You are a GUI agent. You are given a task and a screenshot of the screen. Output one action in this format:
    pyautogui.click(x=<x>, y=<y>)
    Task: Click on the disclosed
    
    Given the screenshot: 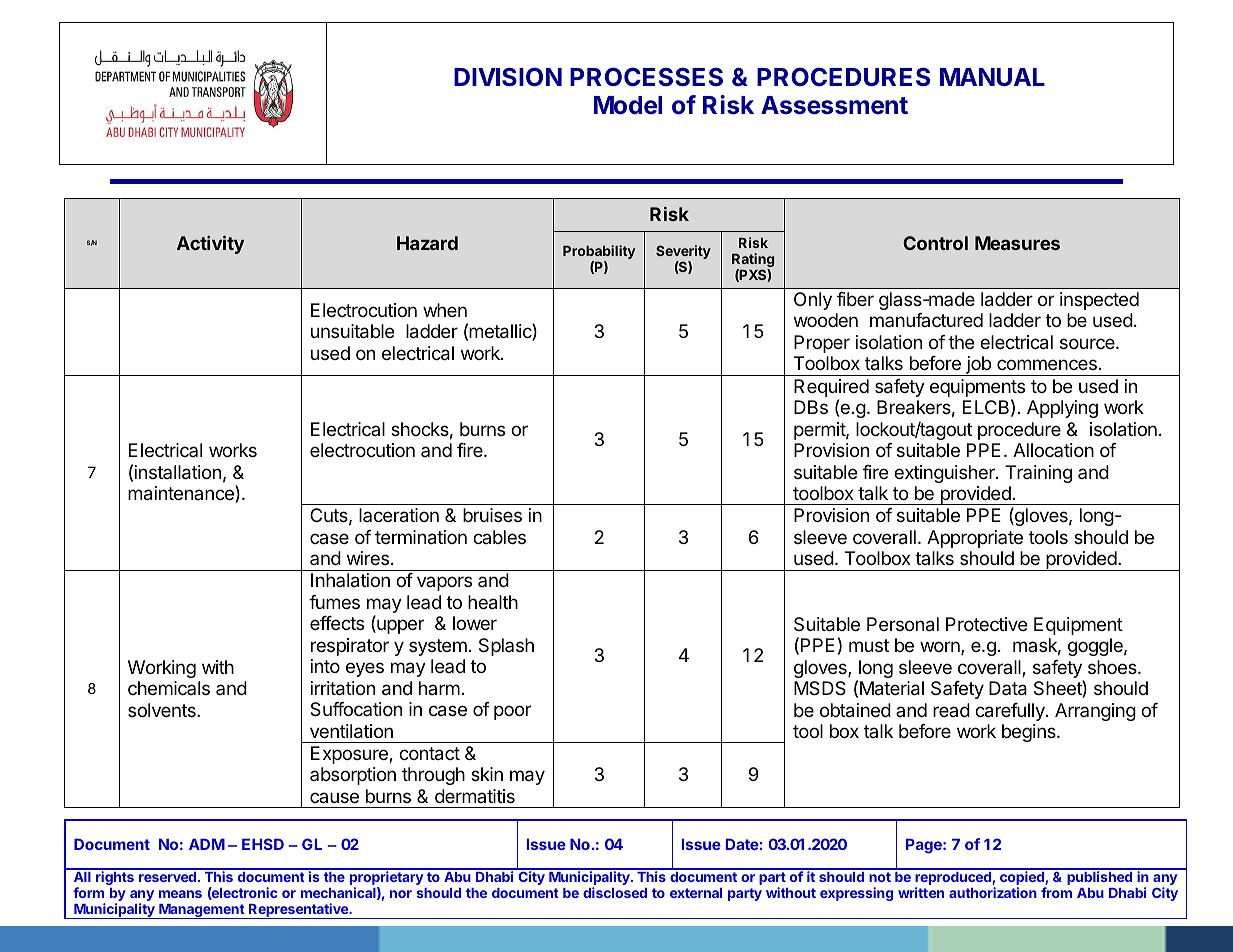 What is the action you would take?
    pyautogui.click(x=615, y=892)
